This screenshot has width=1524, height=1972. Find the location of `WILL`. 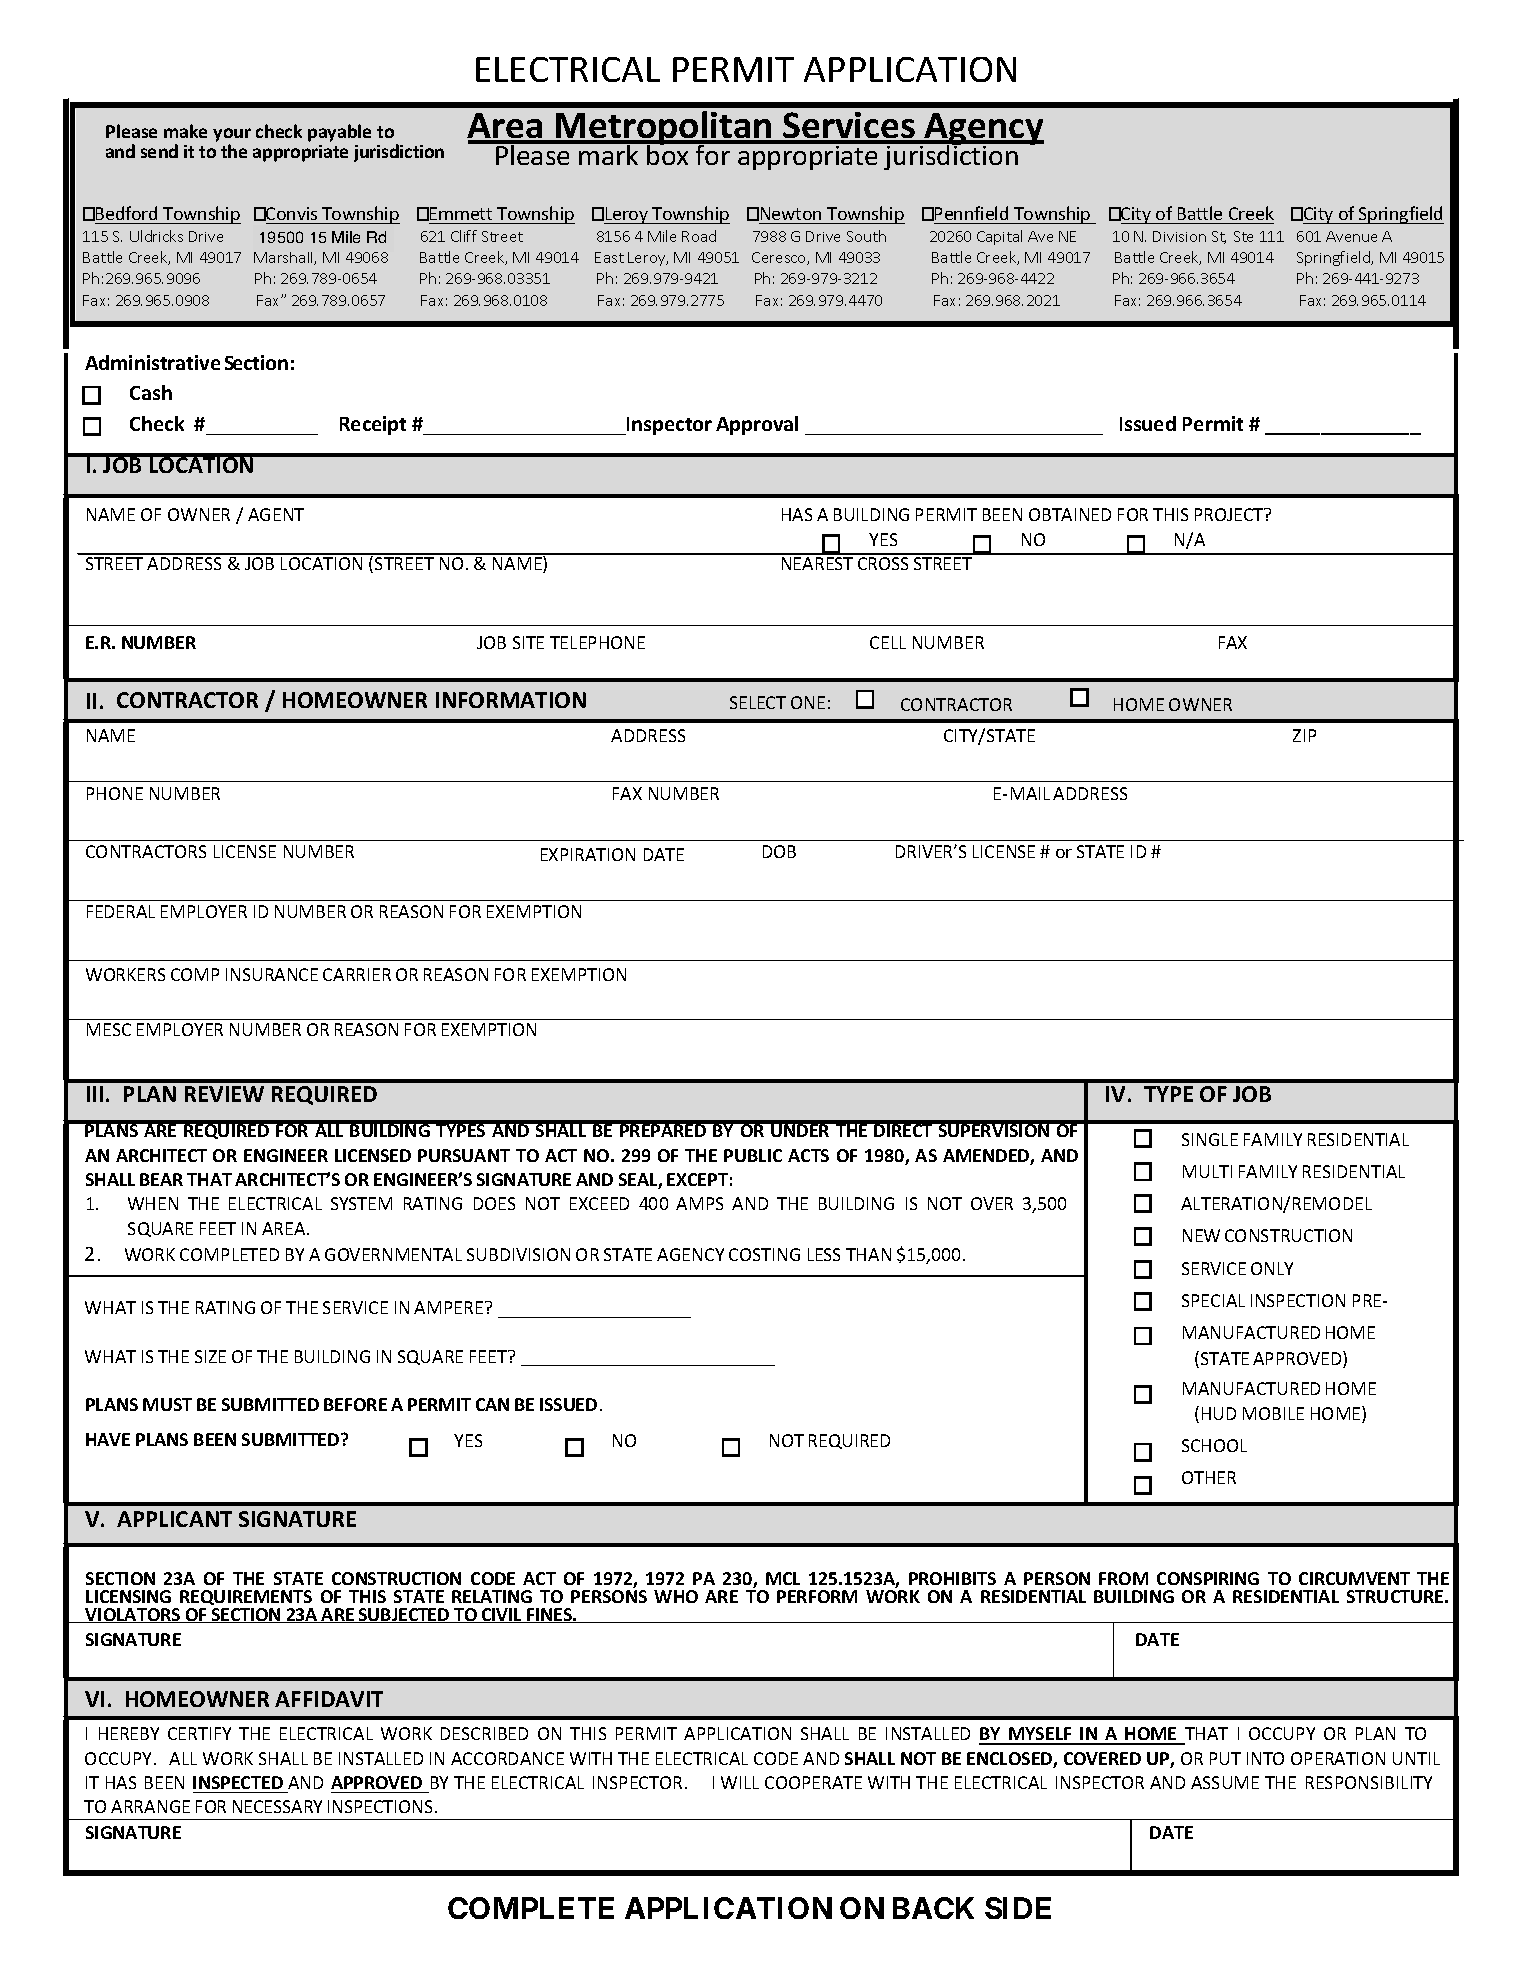

WILL is located at coordinates (740, 1782).
